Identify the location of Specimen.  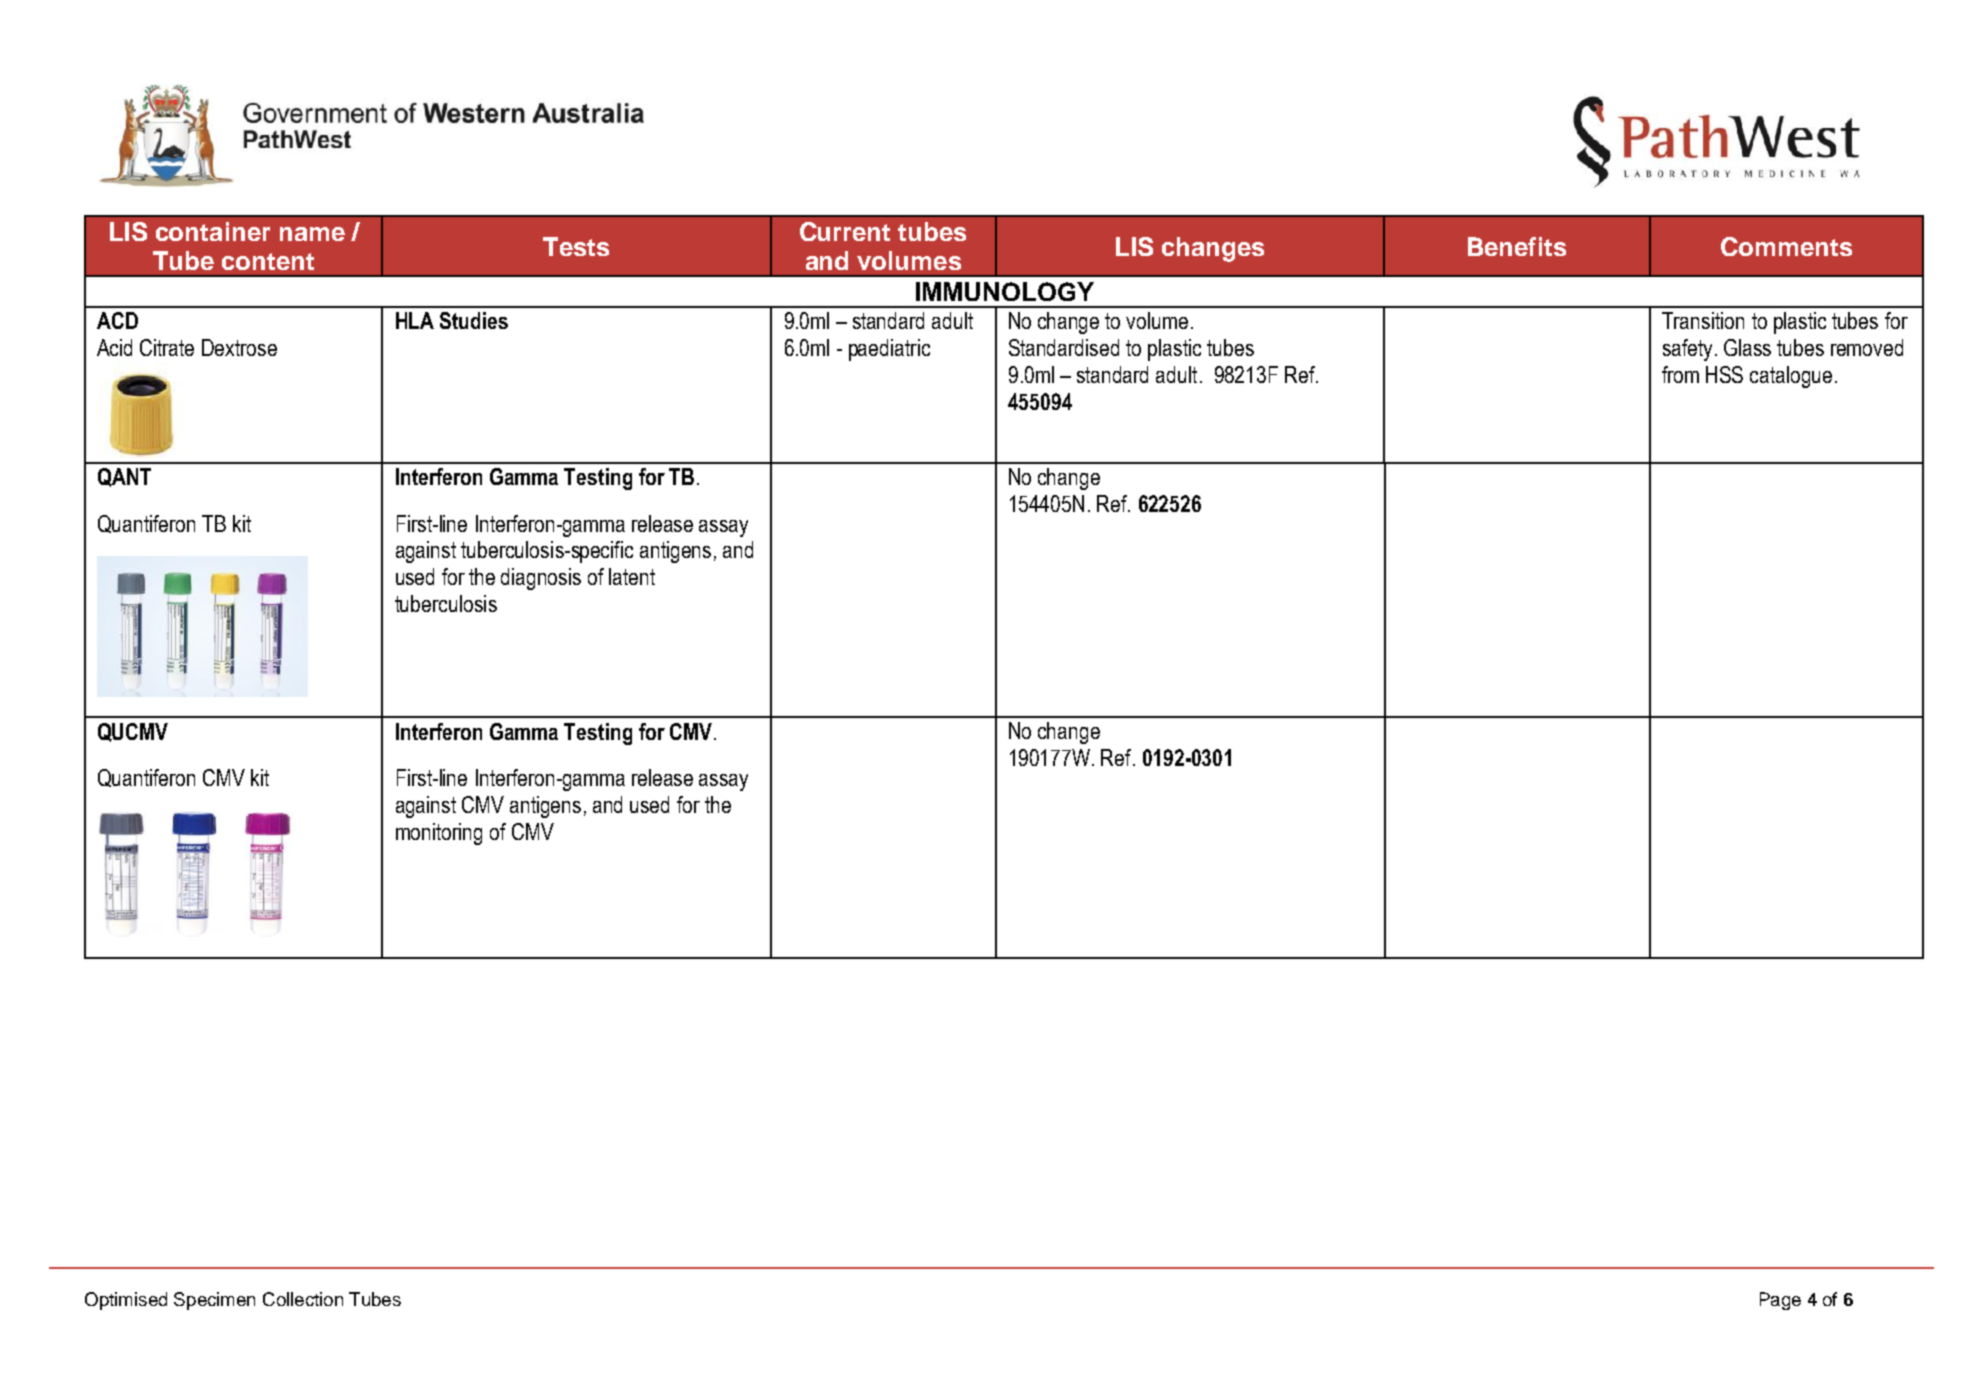
(214, 1301).
